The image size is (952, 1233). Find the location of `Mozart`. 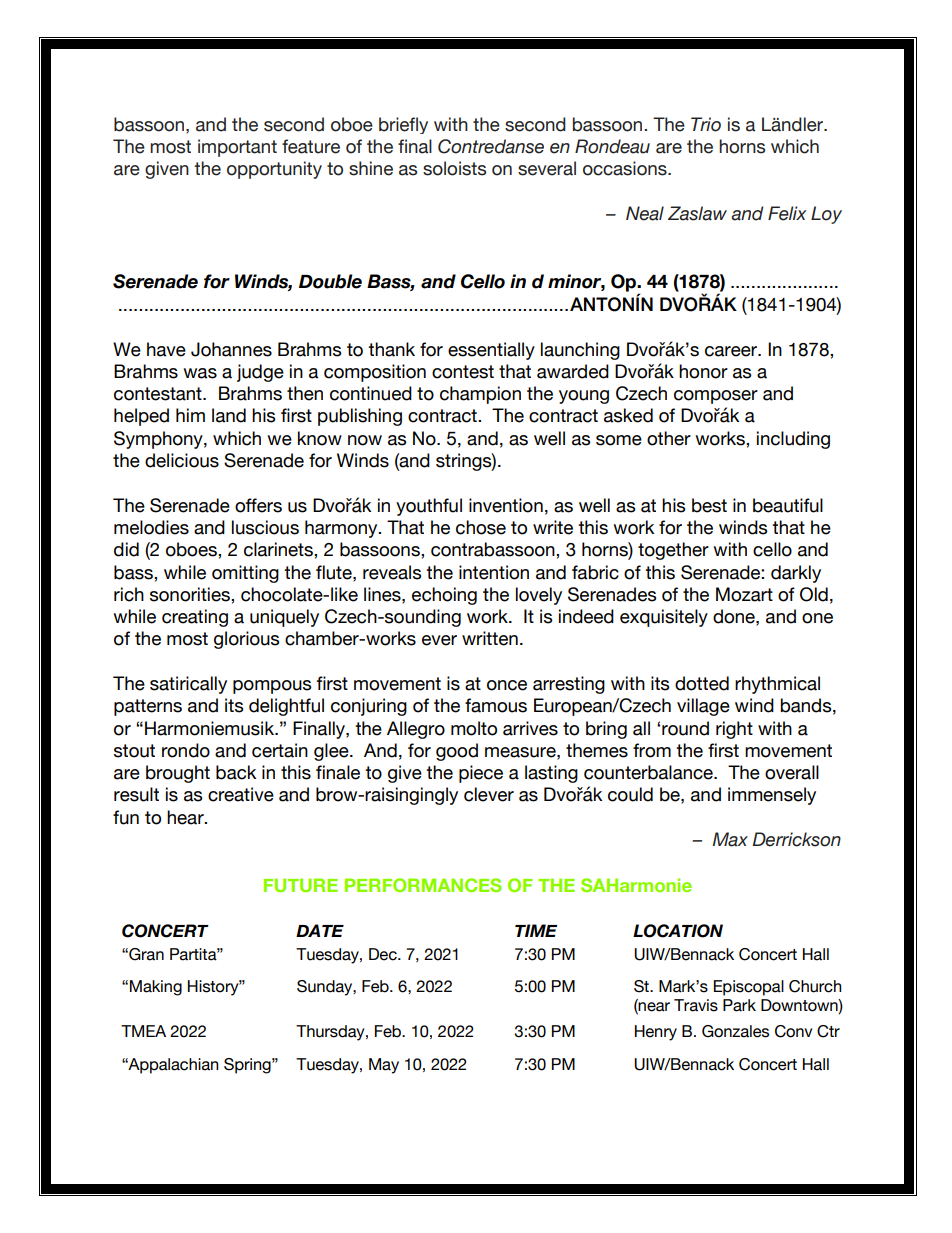

Mozart is located at coordinates (744, 594).
